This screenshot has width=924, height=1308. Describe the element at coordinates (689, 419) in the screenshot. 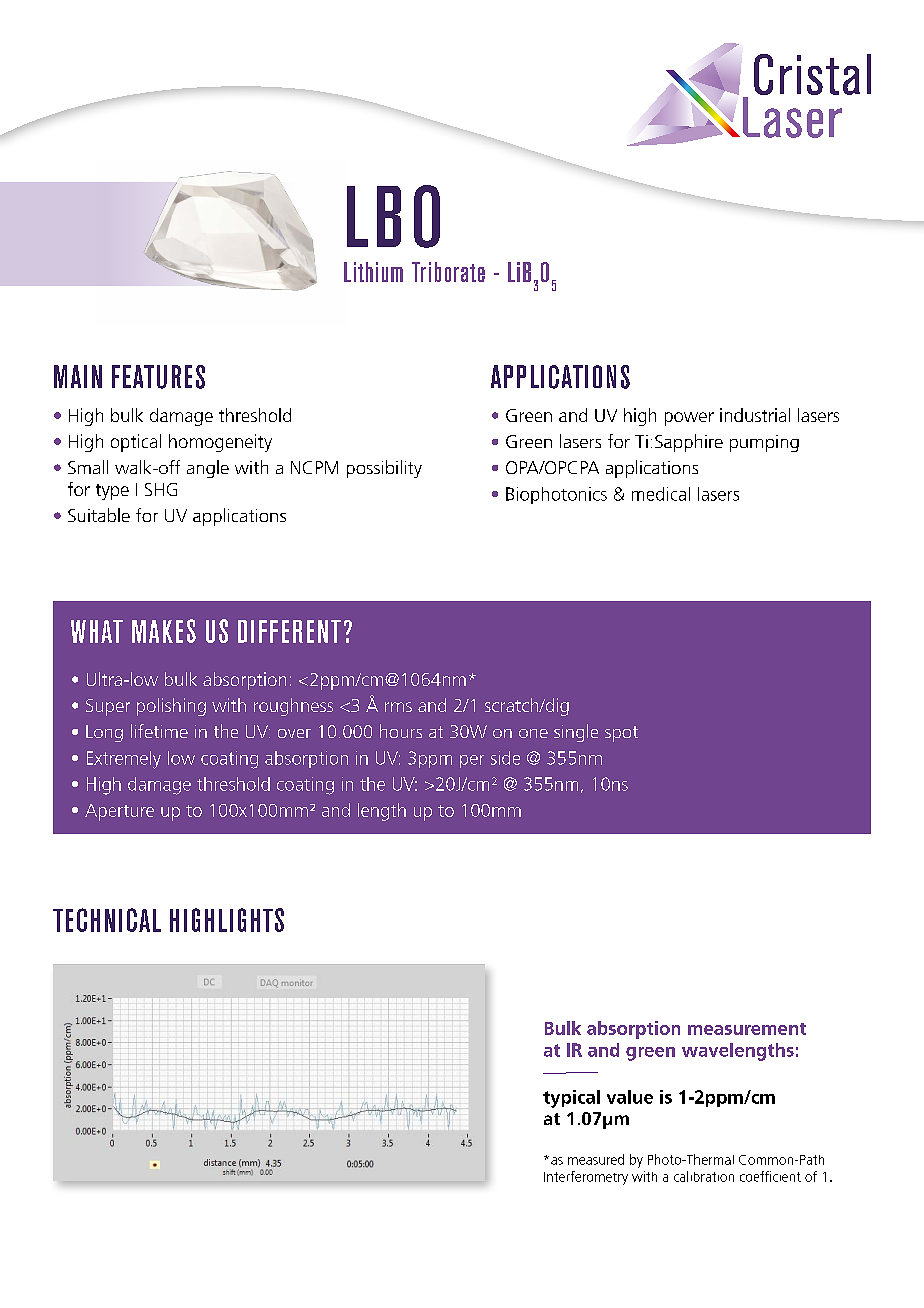

I see `power` at that location.
